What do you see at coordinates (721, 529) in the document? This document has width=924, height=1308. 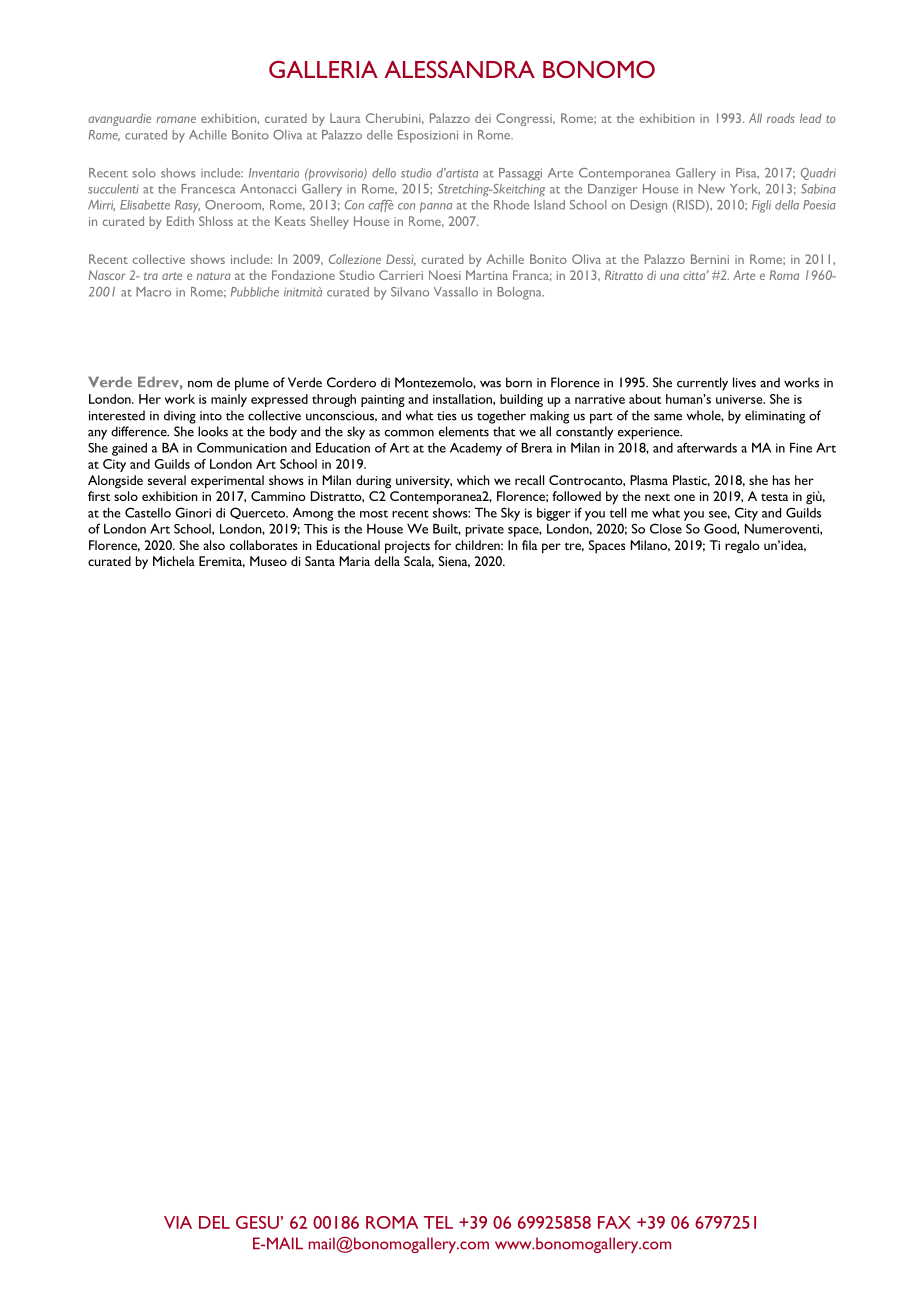 I see `Good` at bounding box center [721, 529].
